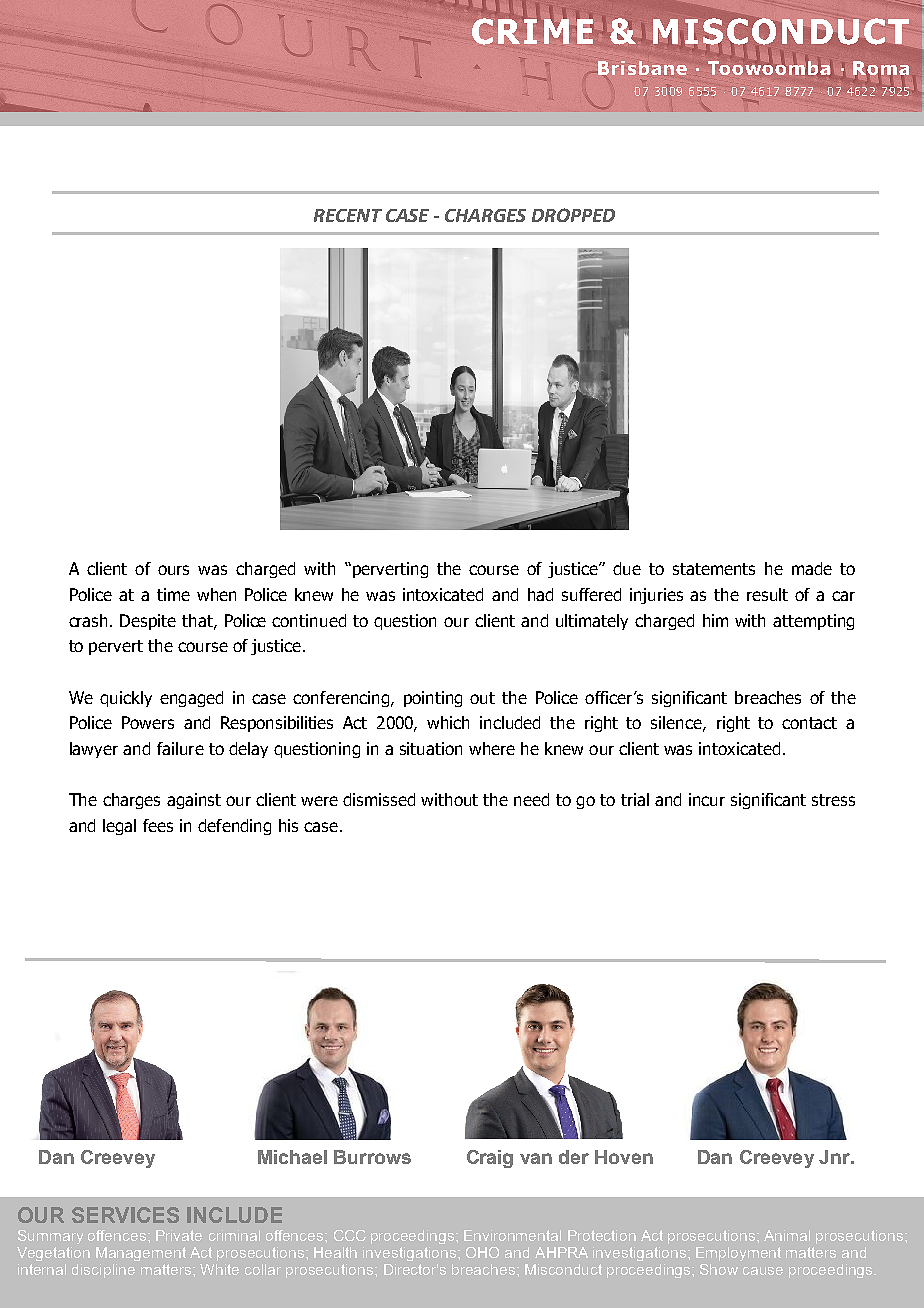 Image resolution: width=924 pixels, height=1308 pixels. I want to click on OHO, so click(482, 1252).
